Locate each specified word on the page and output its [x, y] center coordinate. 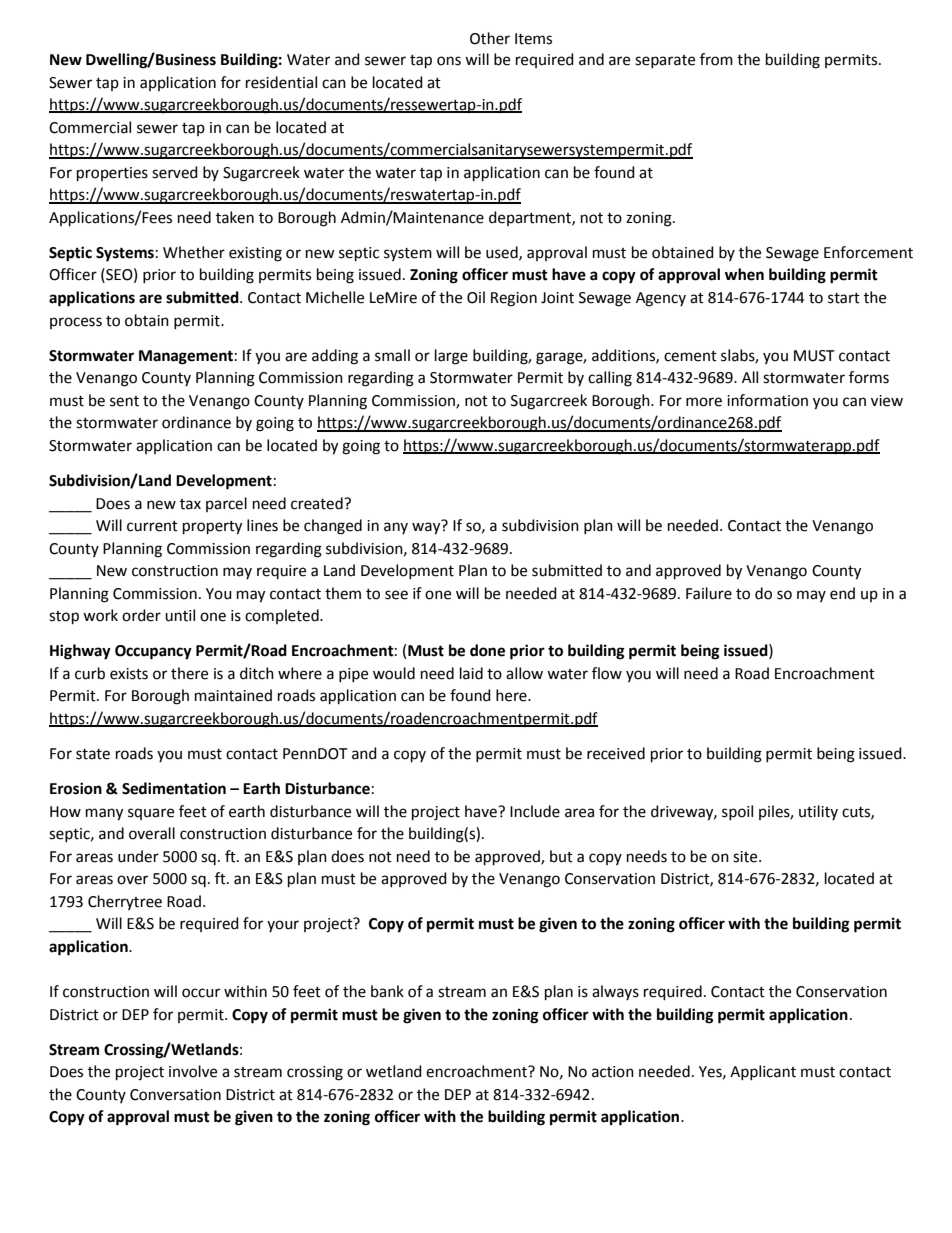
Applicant [763, 1072]
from [716, 59]
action [613, 1072]
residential [281, 82]
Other [490, 38]
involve [193, 1071]
